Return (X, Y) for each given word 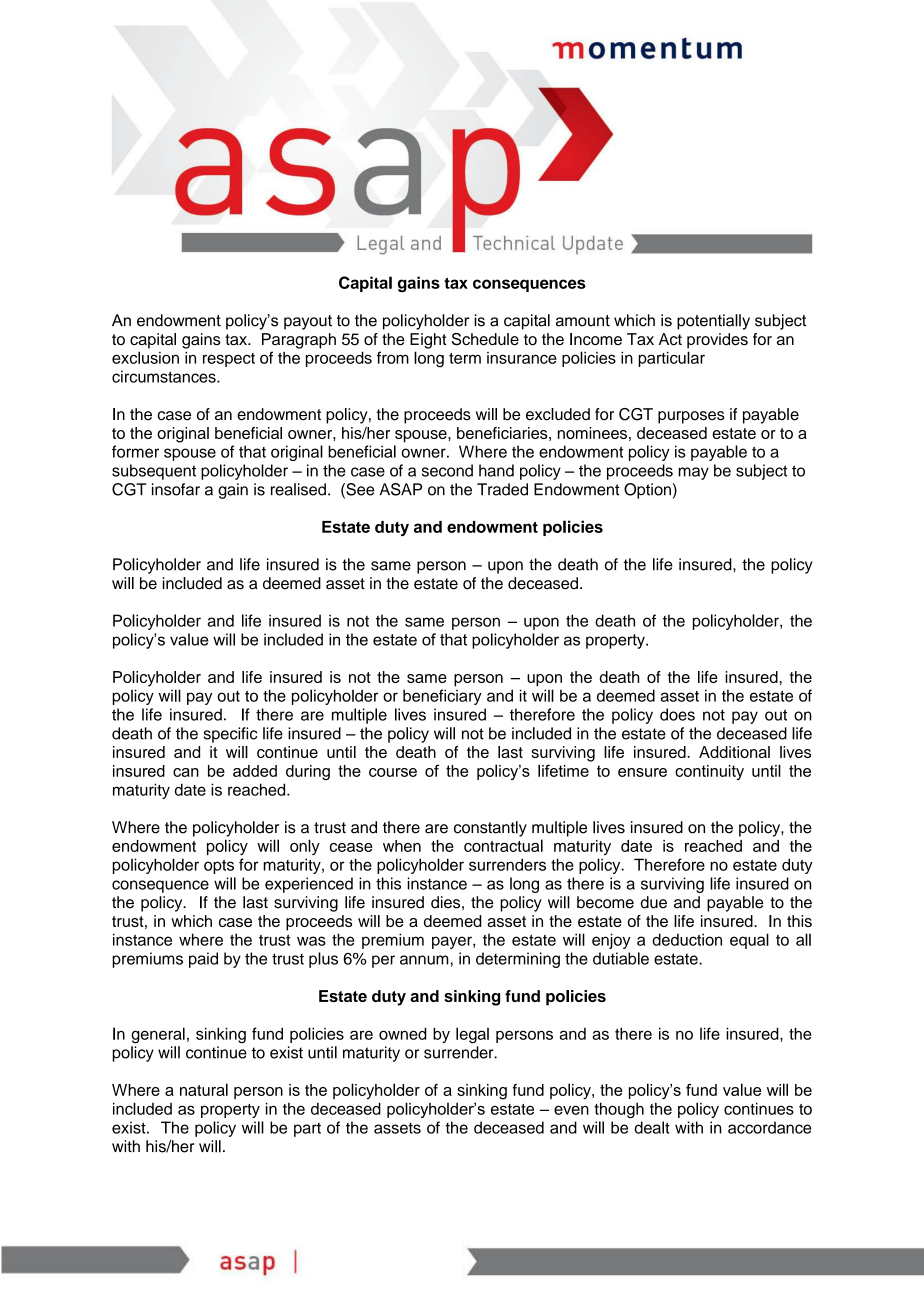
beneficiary (442, 697)
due (654, 902)
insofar (176, 489)
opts (219, 867)
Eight (428, 341)
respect (229, 360)
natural (204, 1089)
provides (717, 341)
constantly (490, 829)
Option (647, 491)
